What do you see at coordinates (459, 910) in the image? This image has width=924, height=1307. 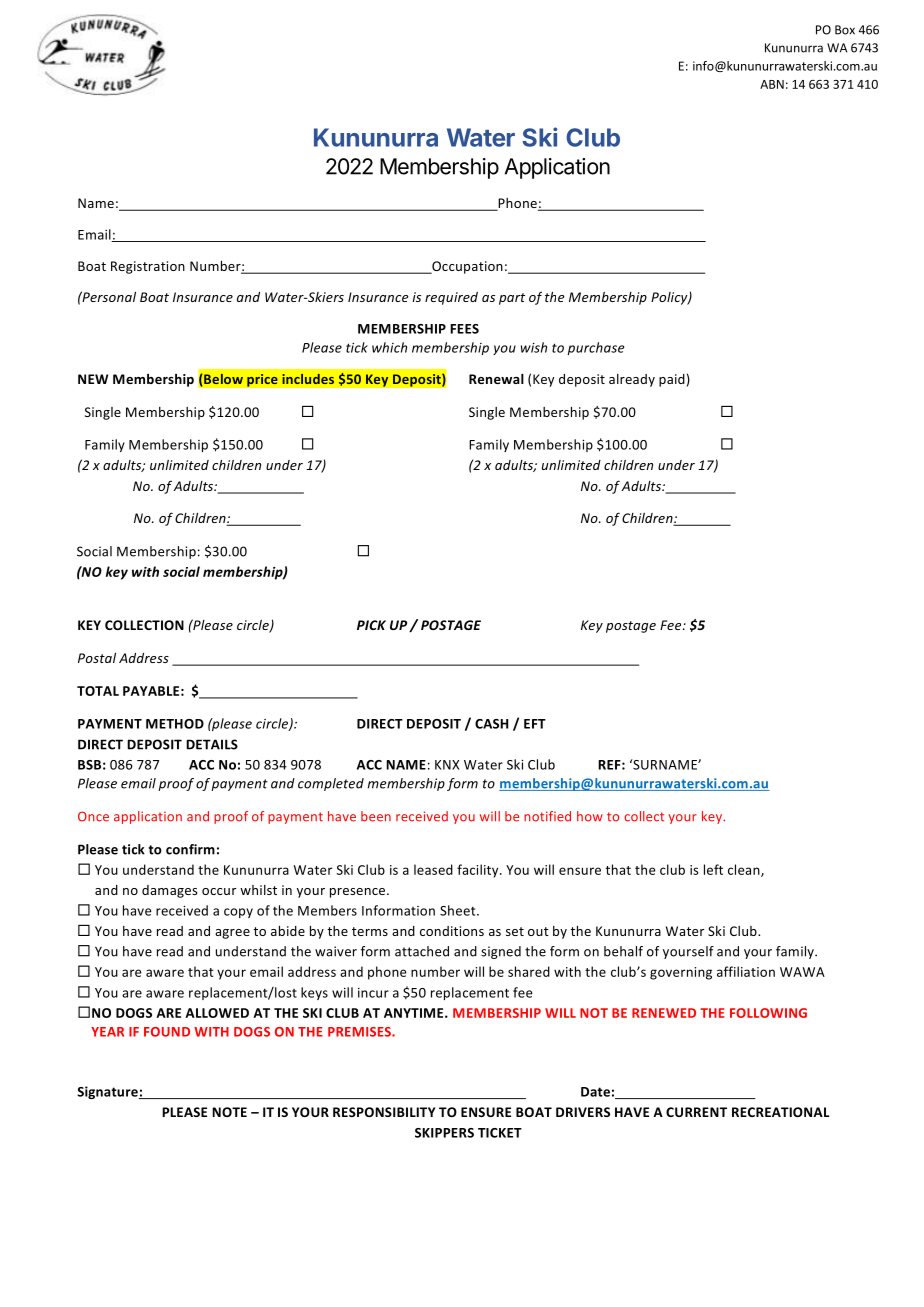 I see `Sheet` at bounding box center [459, 910].
